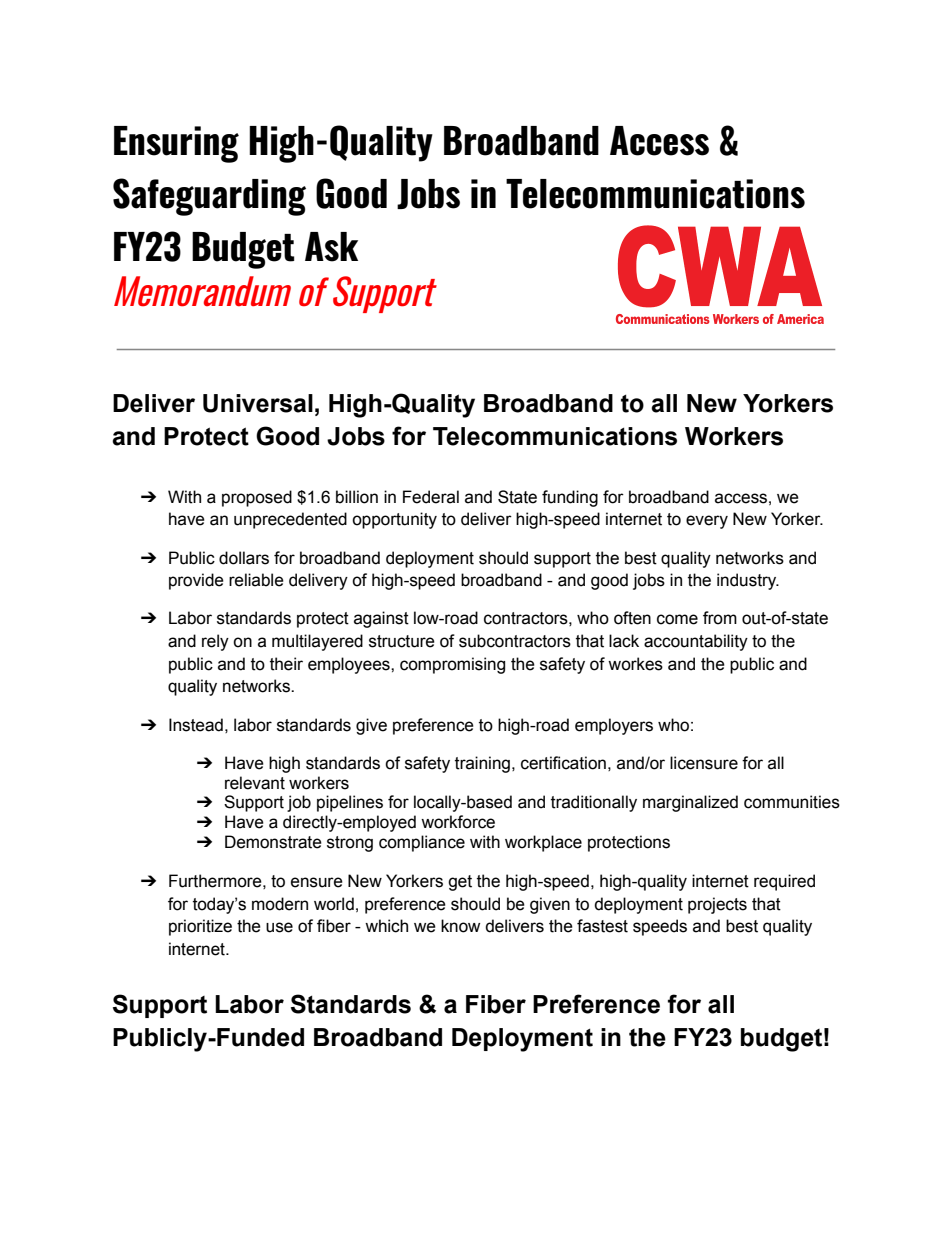  What do you see at coordinates (209, 197) in the screenshot?
I see `Safeguarding` at bounding box center [209, 197].
